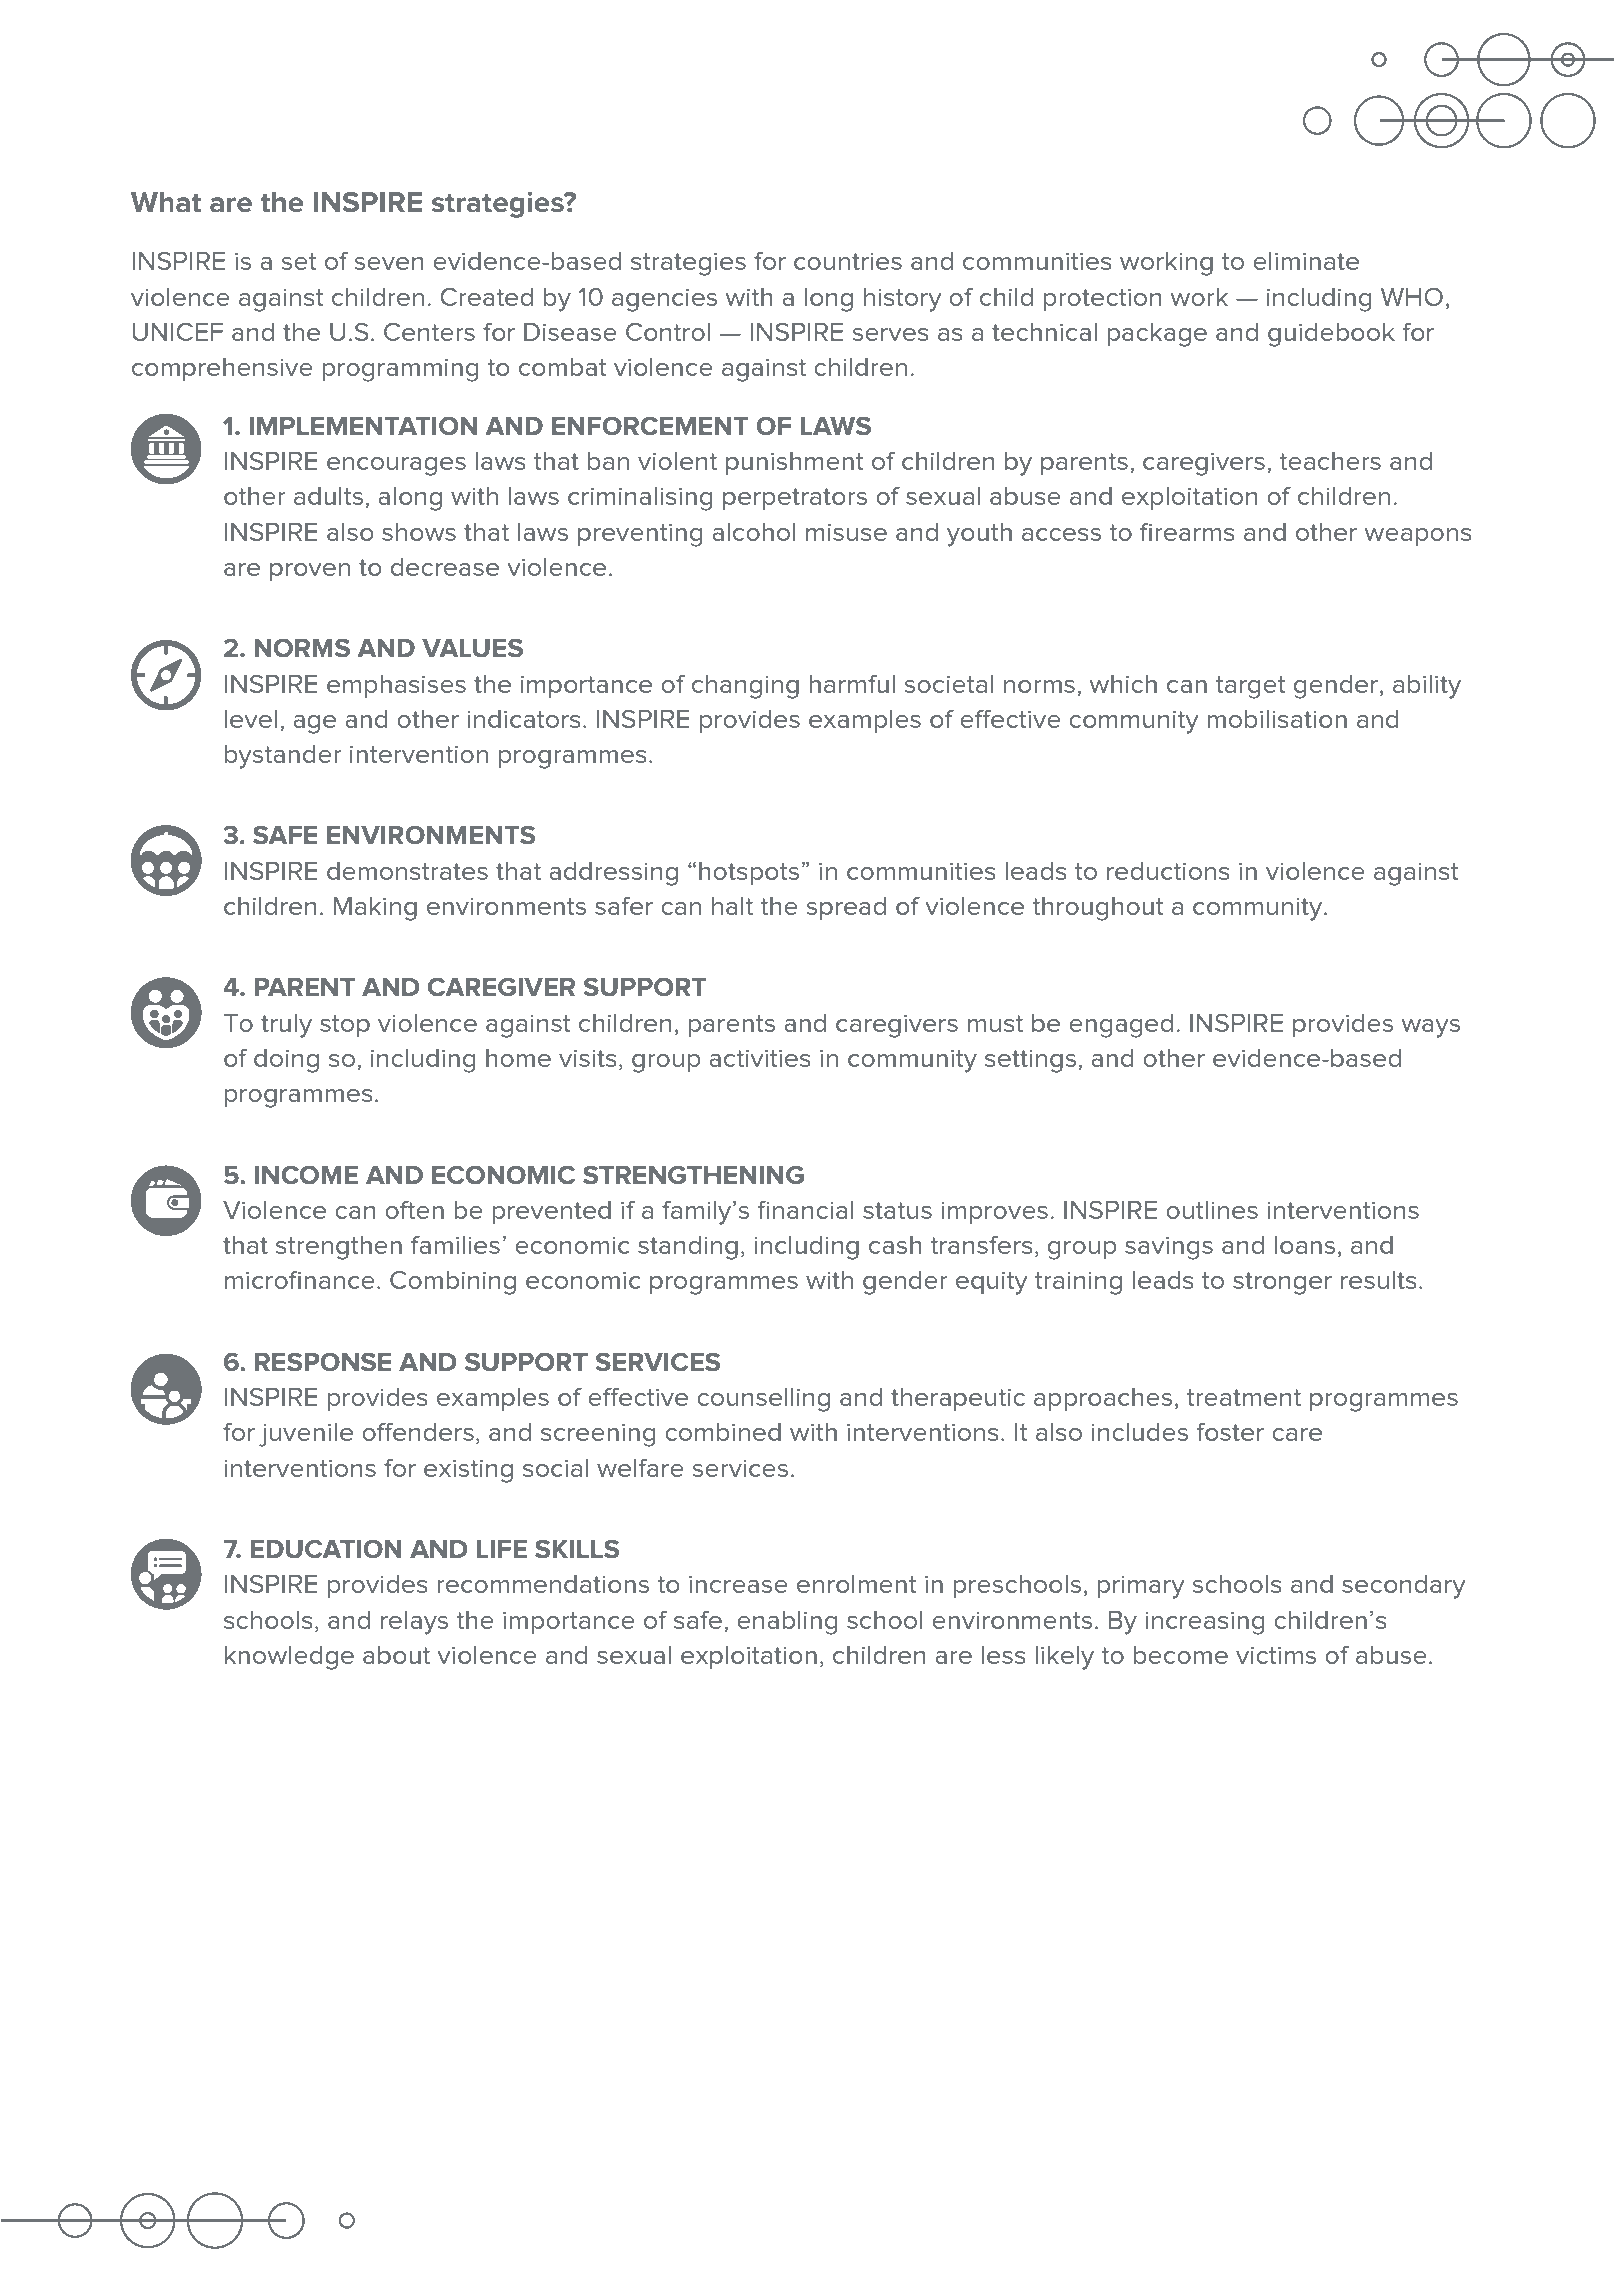  Describe the element at coordinates (300, 1280) in the page. I see `microfinance` at that location.
